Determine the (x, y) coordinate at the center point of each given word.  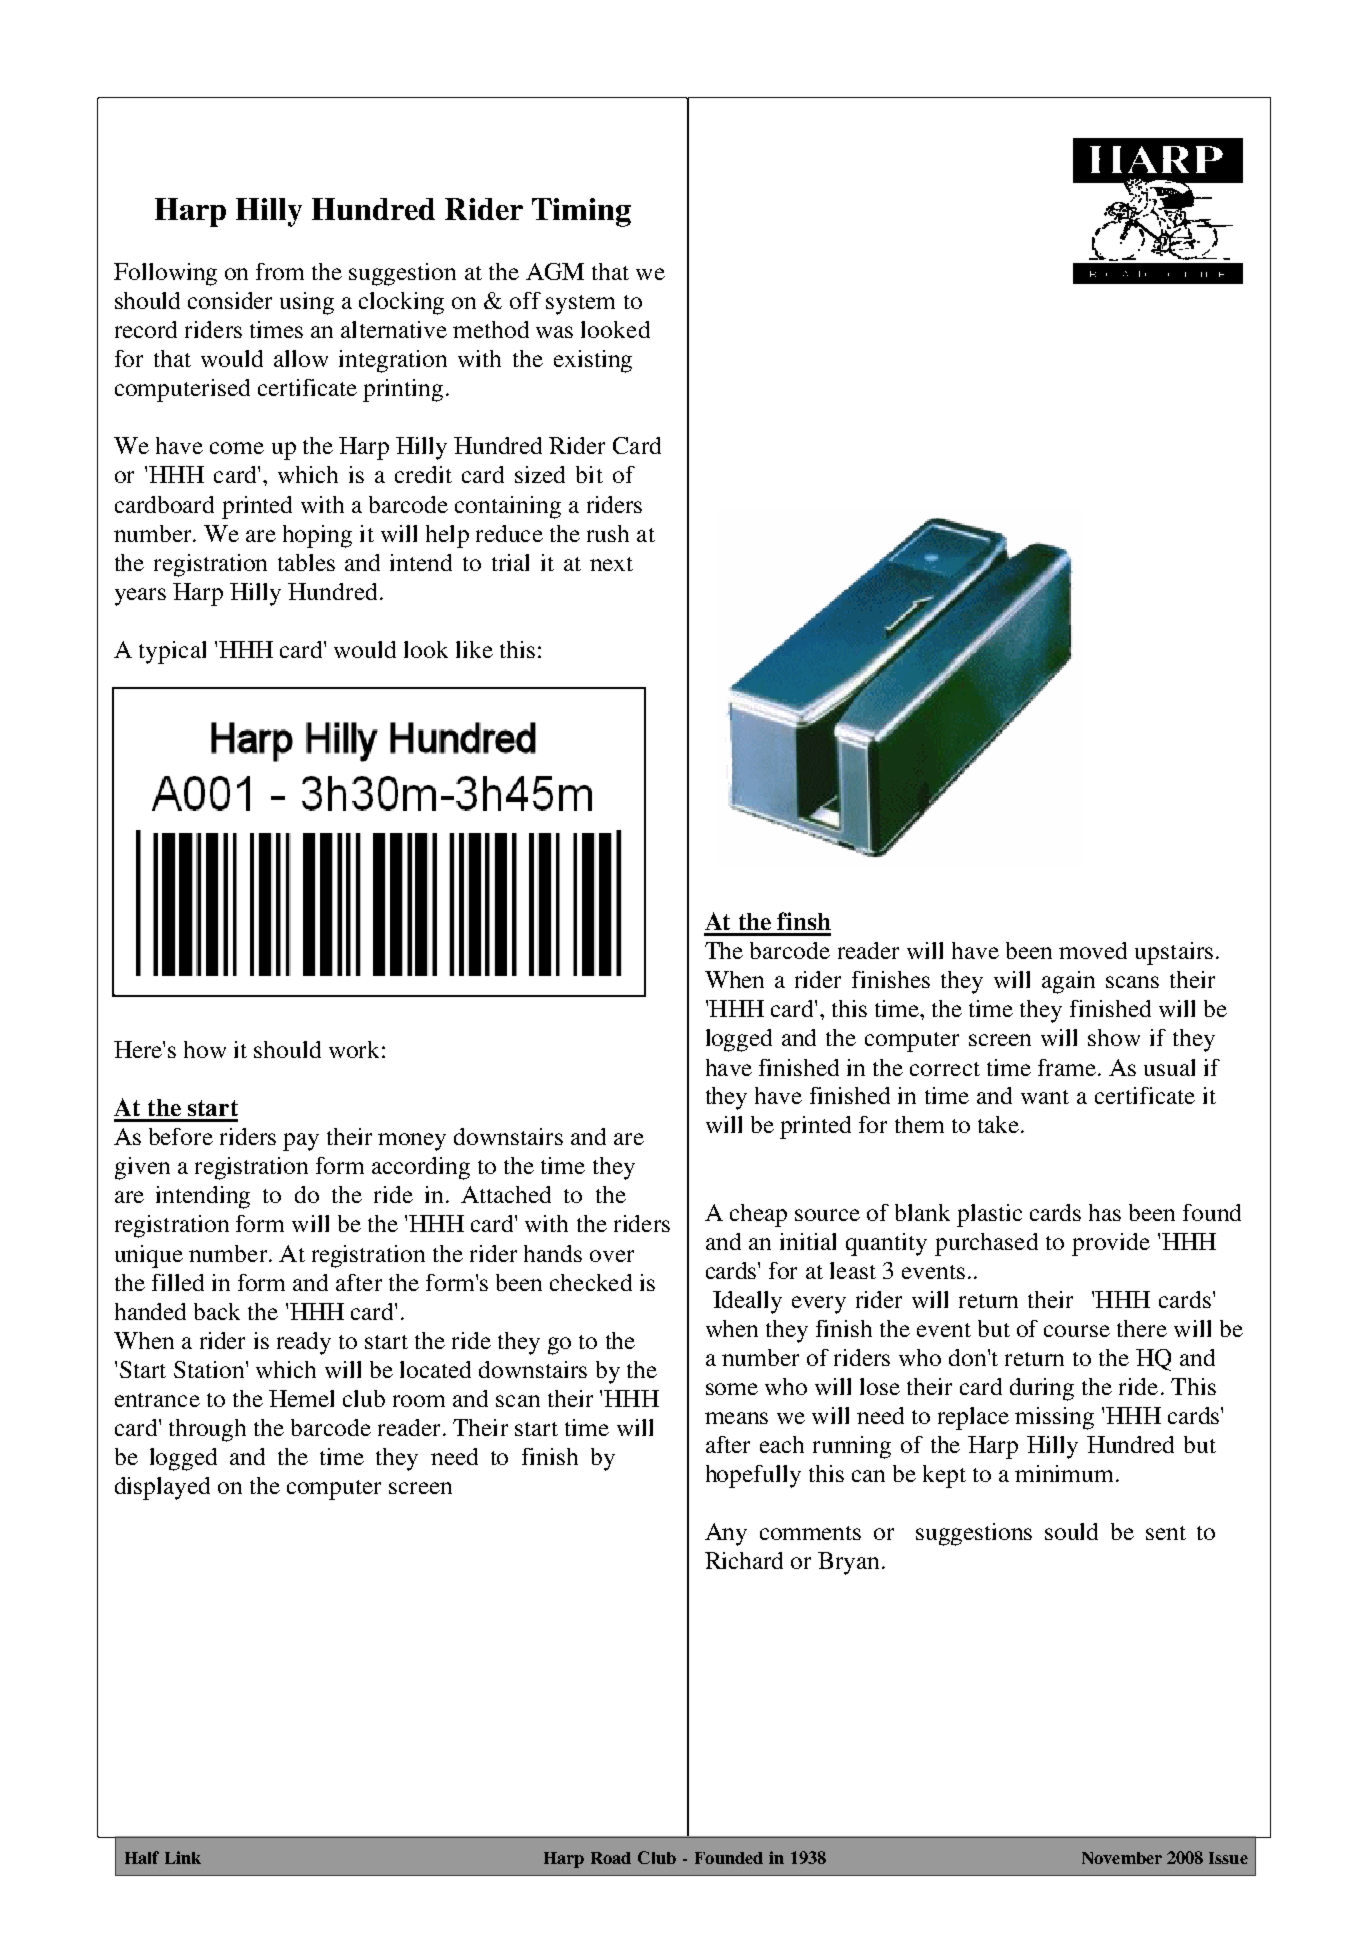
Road (611, 1858)
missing (1054, 1418)
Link (183, 1857)
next (611, 564)
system (580, 305)
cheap (758, 1215)
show (1114, 1037)
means (736, 1418)
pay (301, 1142)
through (207, 1430)
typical (172, 652)
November (1122, 1858)
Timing (581, 212)
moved (1093, 950)
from (280, 271)
